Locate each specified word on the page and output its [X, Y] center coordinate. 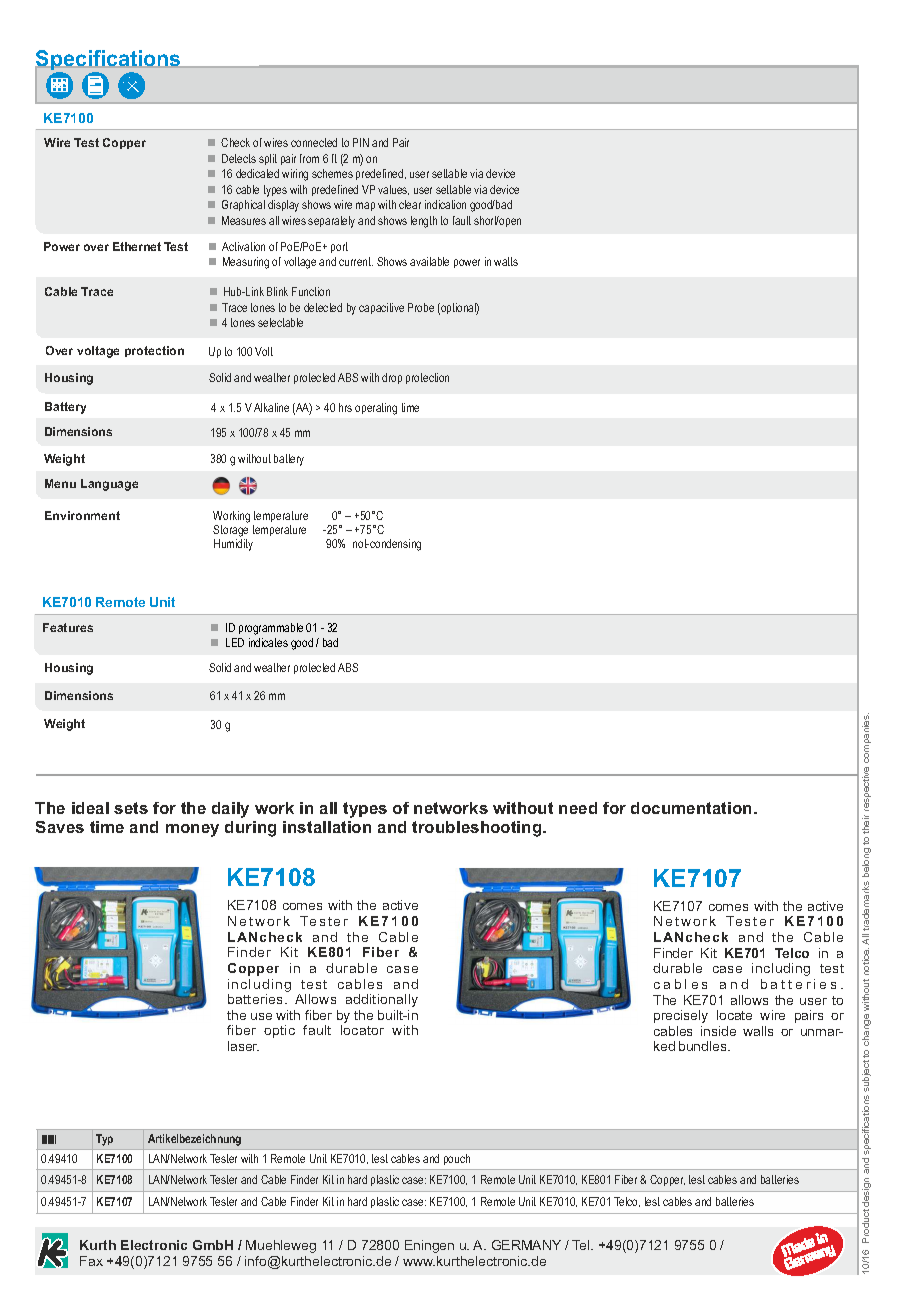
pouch [457, 1159]
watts [506, 261]
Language [109, 485]
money [192, 830]
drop [392, 378]
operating [376, 409]
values [393, 190]
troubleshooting [478, 829]
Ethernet [137, 246]
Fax [91, 1261]
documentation [693, 808]
